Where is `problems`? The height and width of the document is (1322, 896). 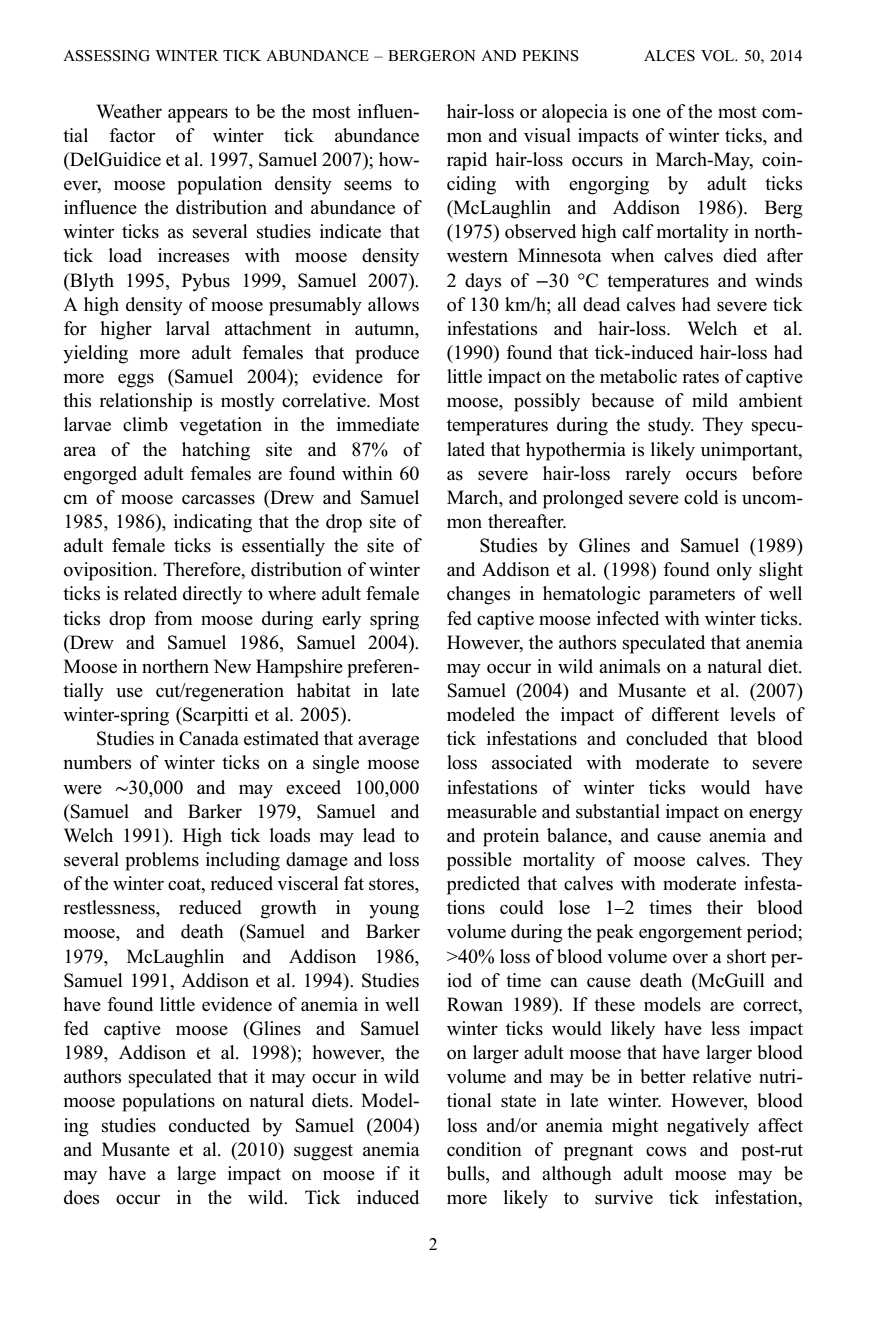 problems is located at coordinates (162, 861).
